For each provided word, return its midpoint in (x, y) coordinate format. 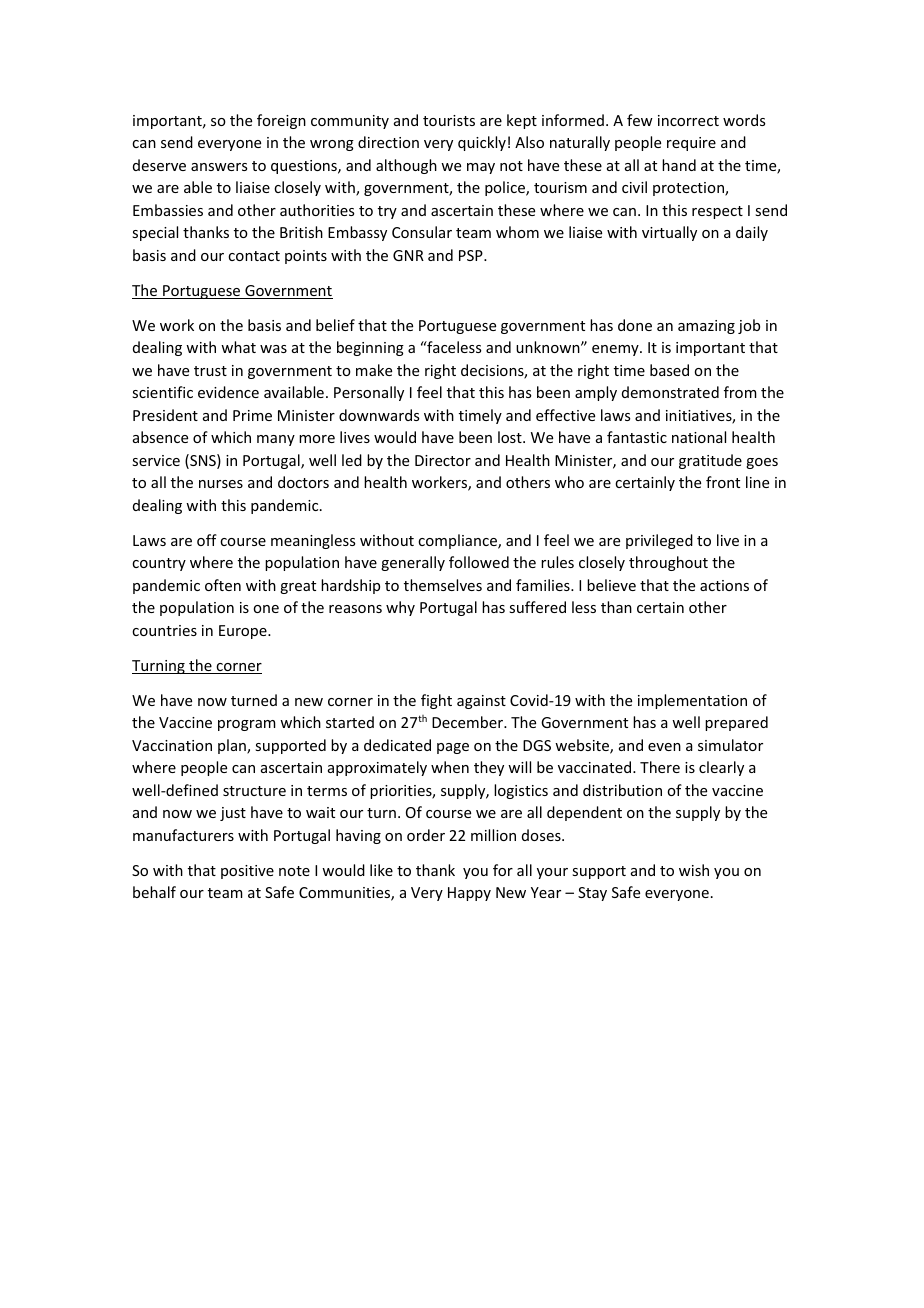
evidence (228, 392)
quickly (482, 143)
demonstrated (670, 392)
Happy (469, 894)
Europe (244, 632)
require (691, 144)
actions (724, 585)
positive (247, 872)
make (374, 370)
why (400, 608)
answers (219, 167)
